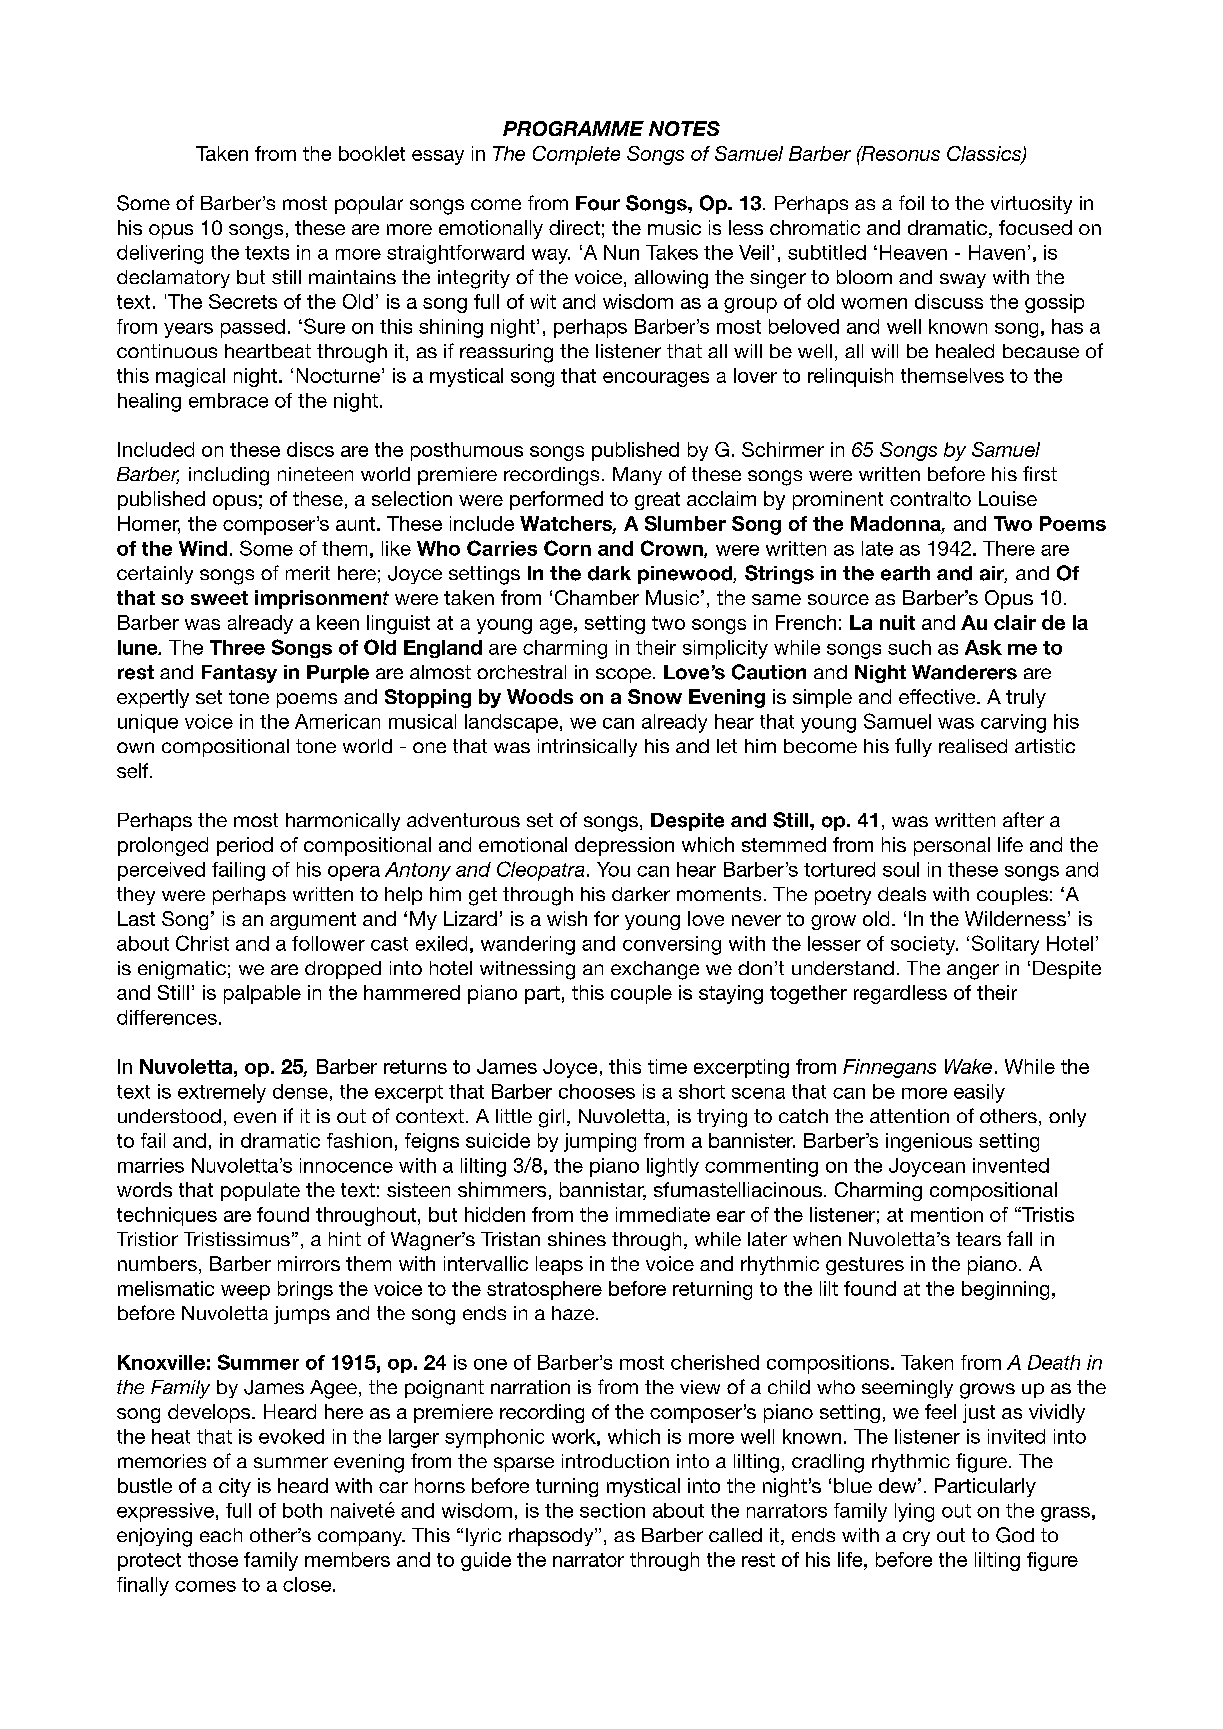 Image resolution: width=1223 pixels, height=1729 pixels. Describe the element at coordinates (612, 1510) in the screenshot. I see `section` at that location.
